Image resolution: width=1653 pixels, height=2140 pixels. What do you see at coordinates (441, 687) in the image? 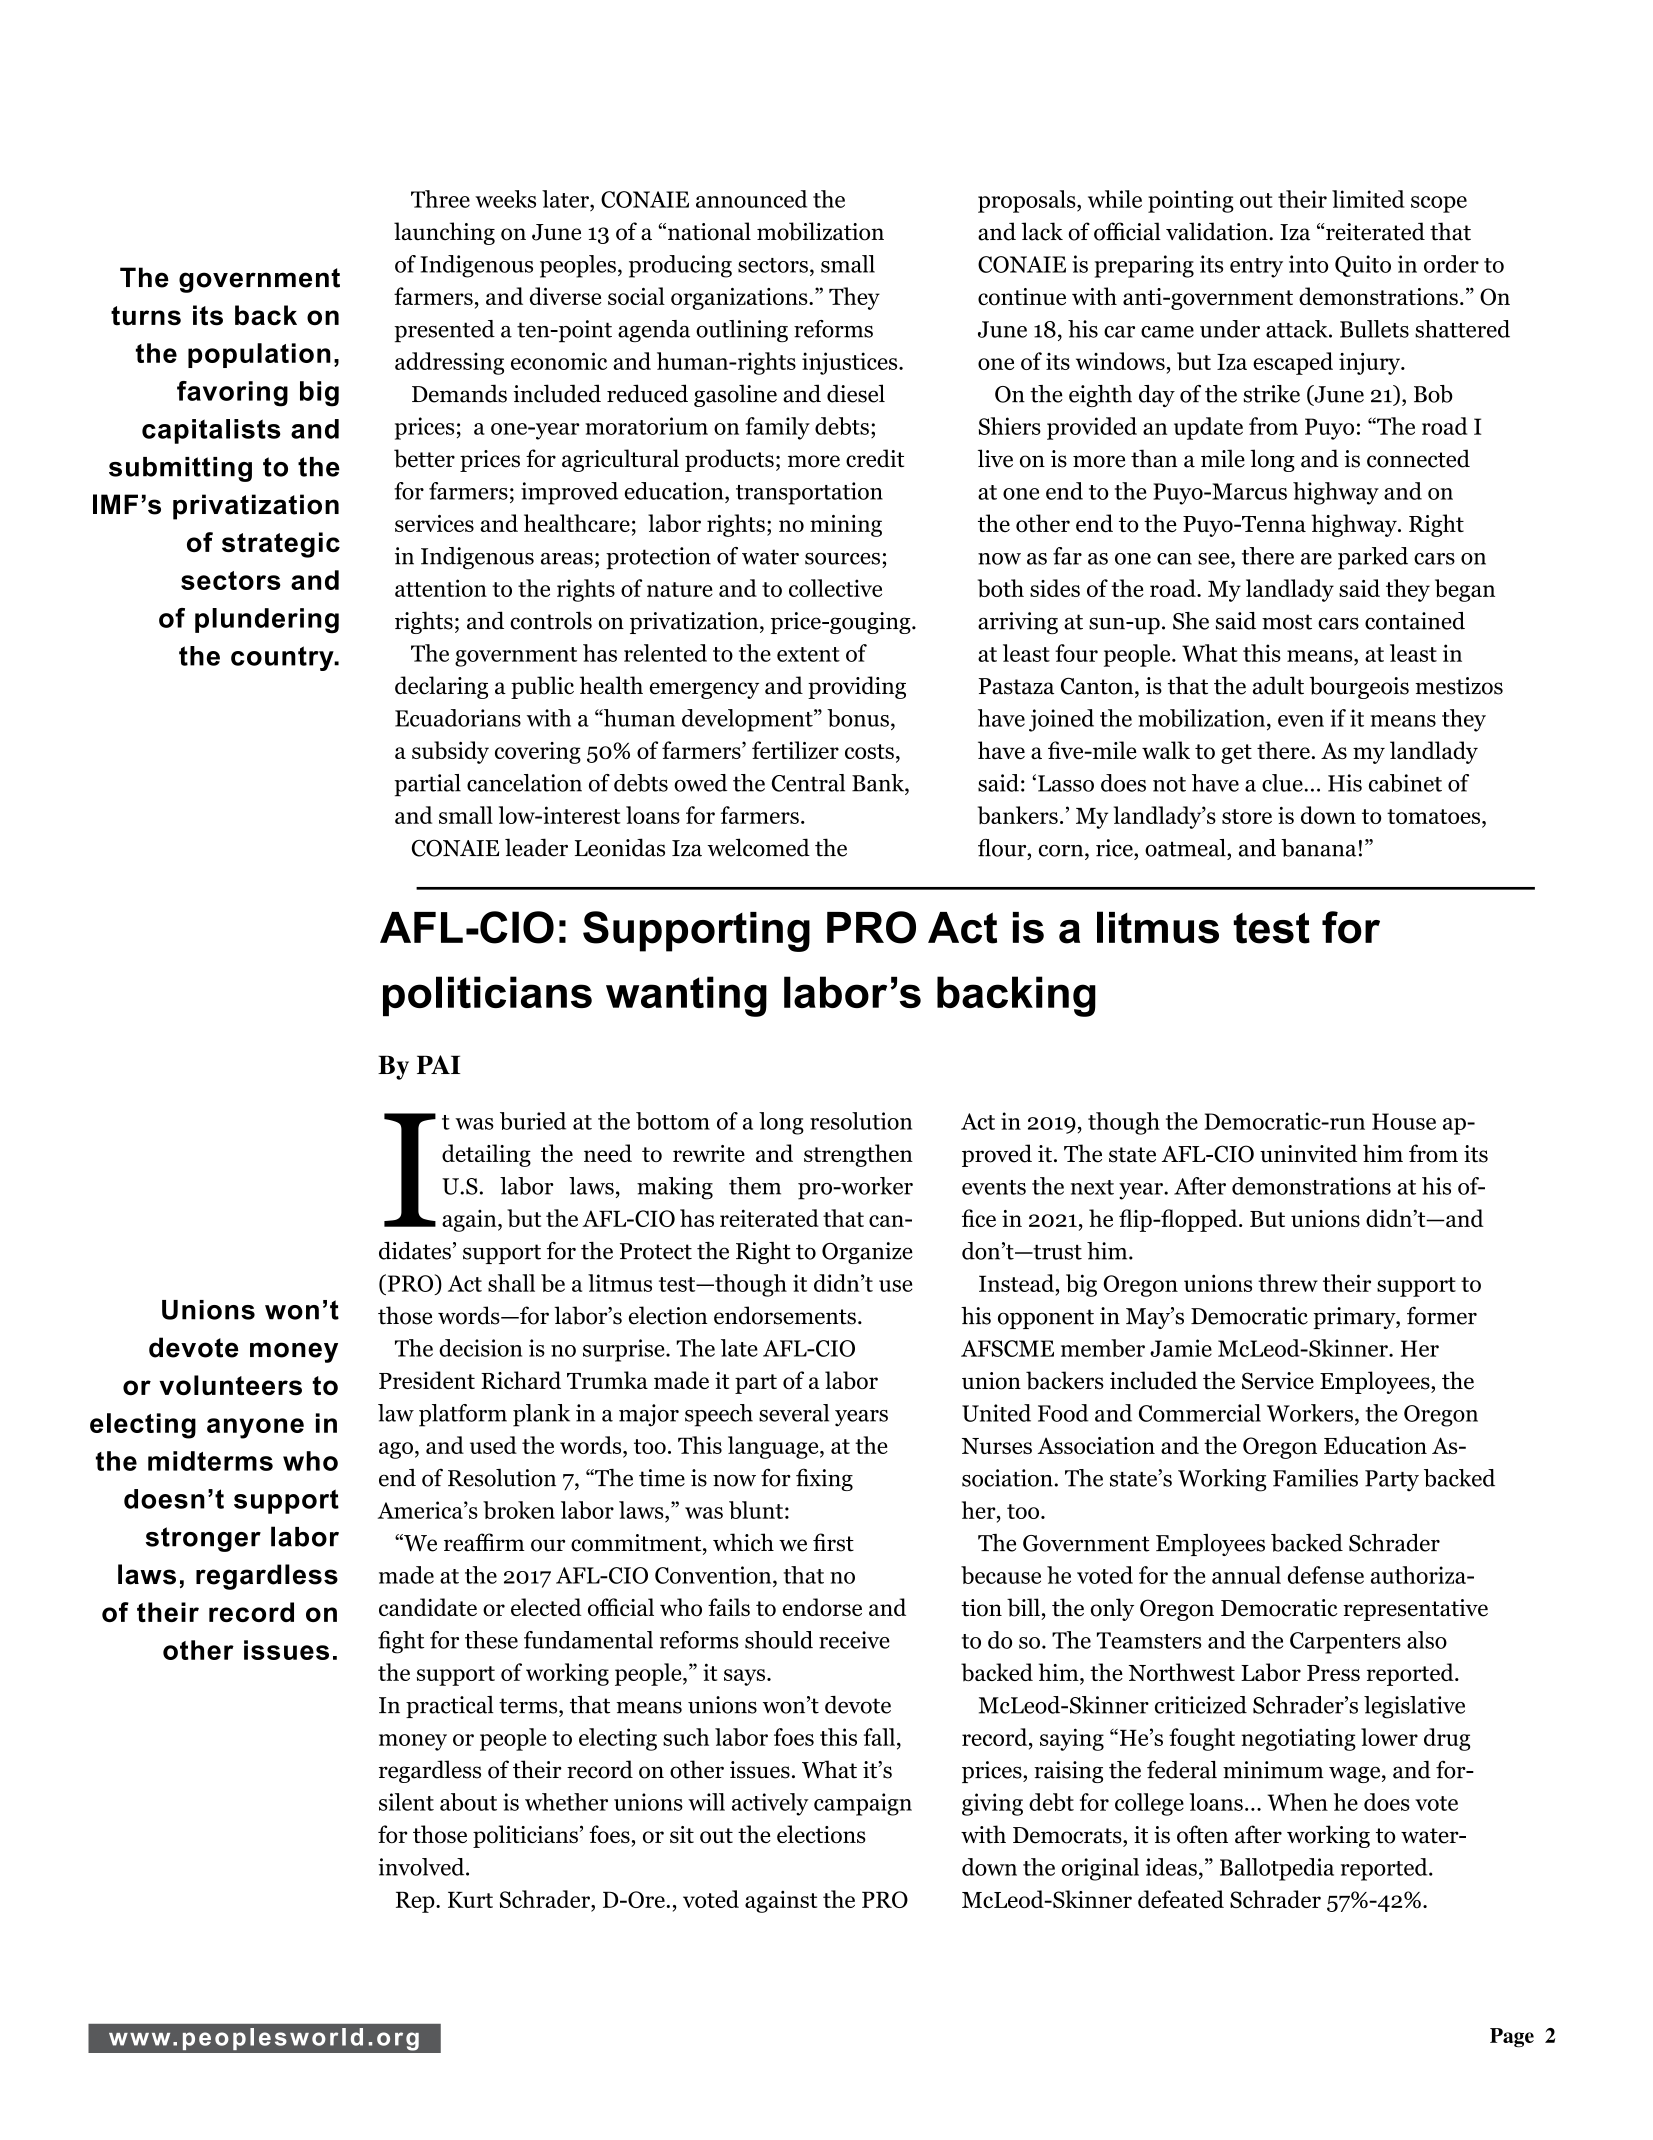
I see `declaring` at bounding box center [441, 687].
